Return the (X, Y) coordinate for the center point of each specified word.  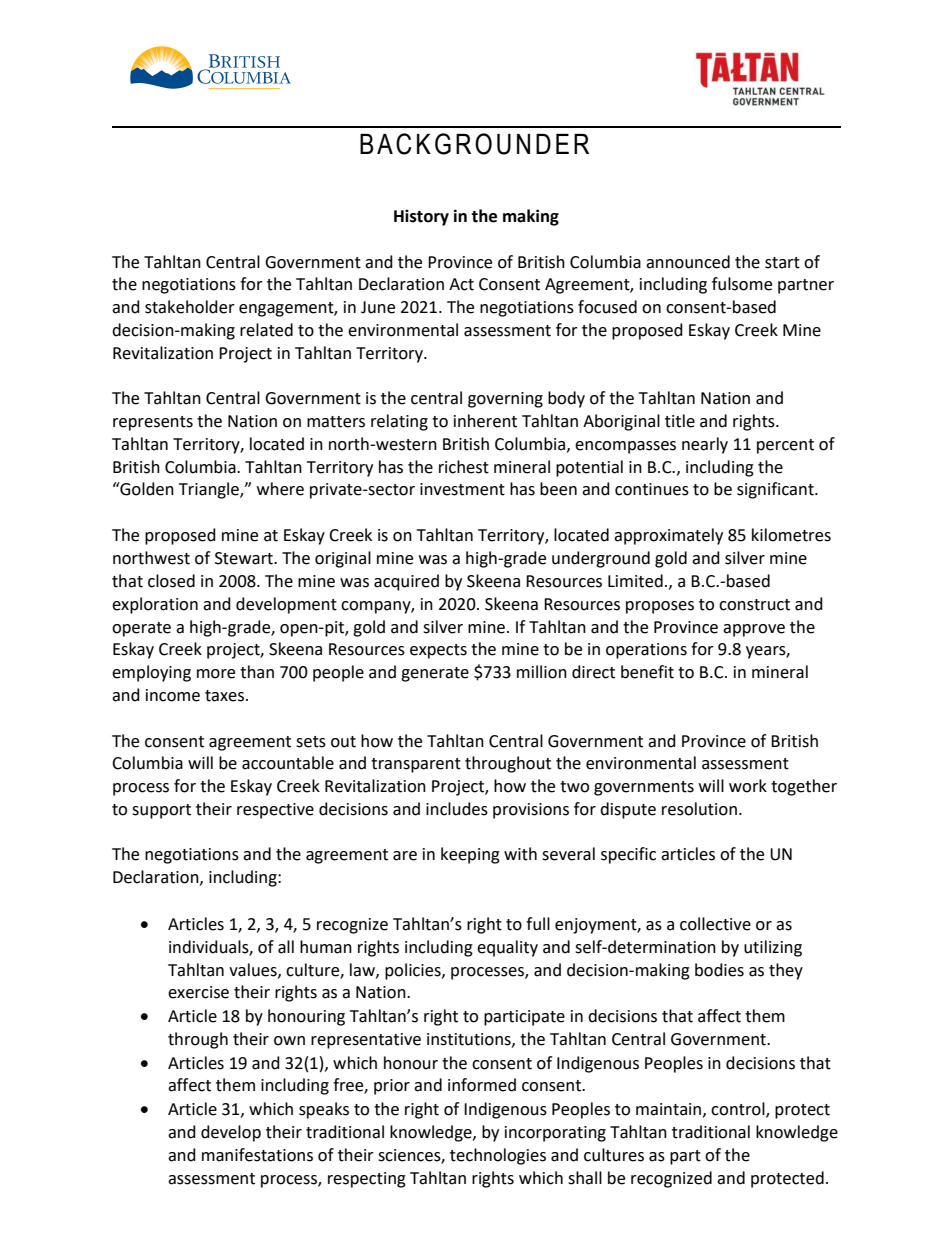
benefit (647, 672)
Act (461, 284)
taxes (226, 696)
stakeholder (190, 307)
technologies (498, 1156)
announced (688, 262)
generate (435, 674)
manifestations (257, 1155)
